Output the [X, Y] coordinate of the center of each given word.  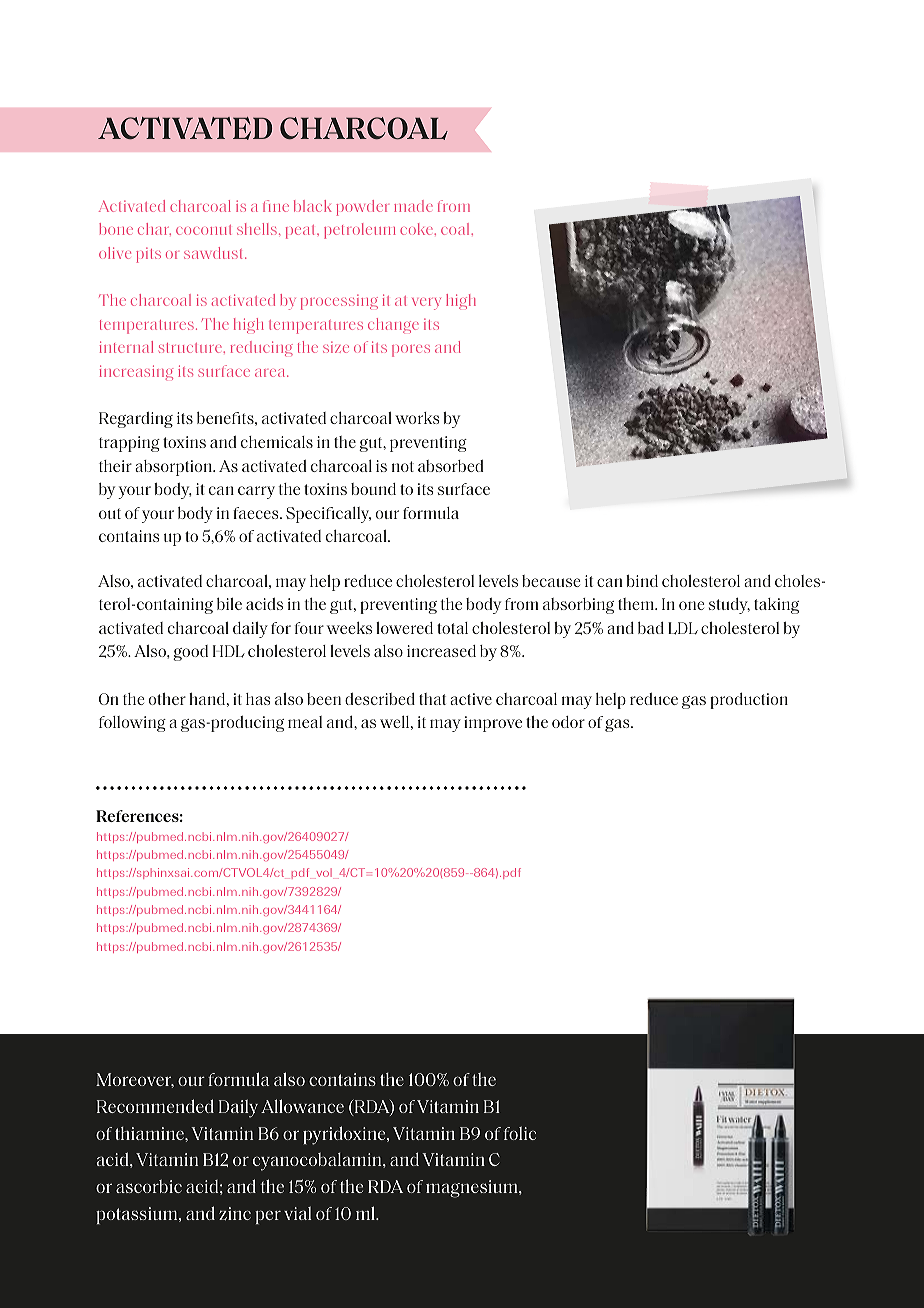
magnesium [473, 1189]
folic [520, 1133]
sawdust [215, 253]
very [426, 304]
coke [418, 229]
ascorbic [149, 1186]
